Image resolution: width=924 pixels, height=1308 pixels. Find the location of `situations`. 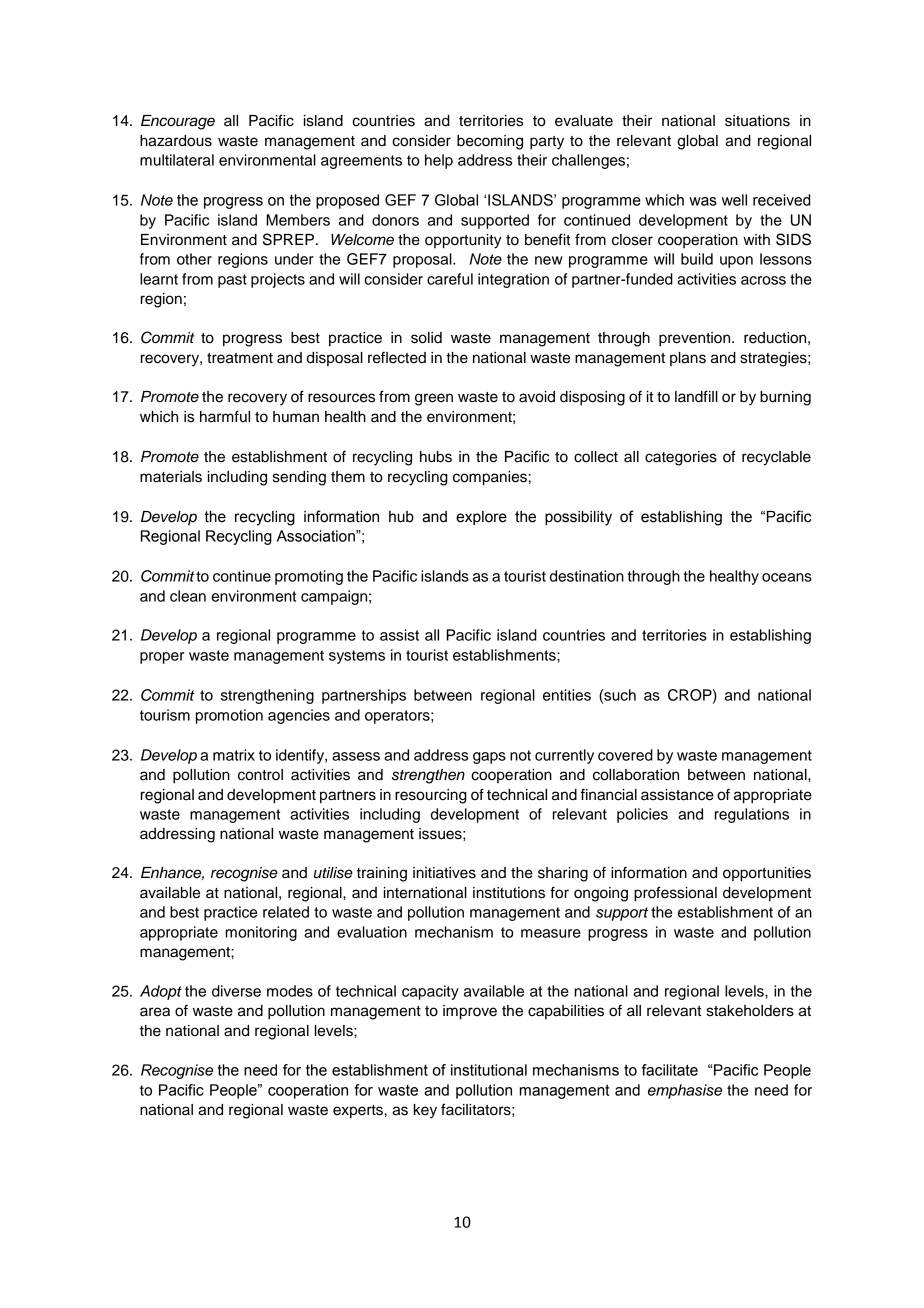

situations is located at coordinates (757, 121).
